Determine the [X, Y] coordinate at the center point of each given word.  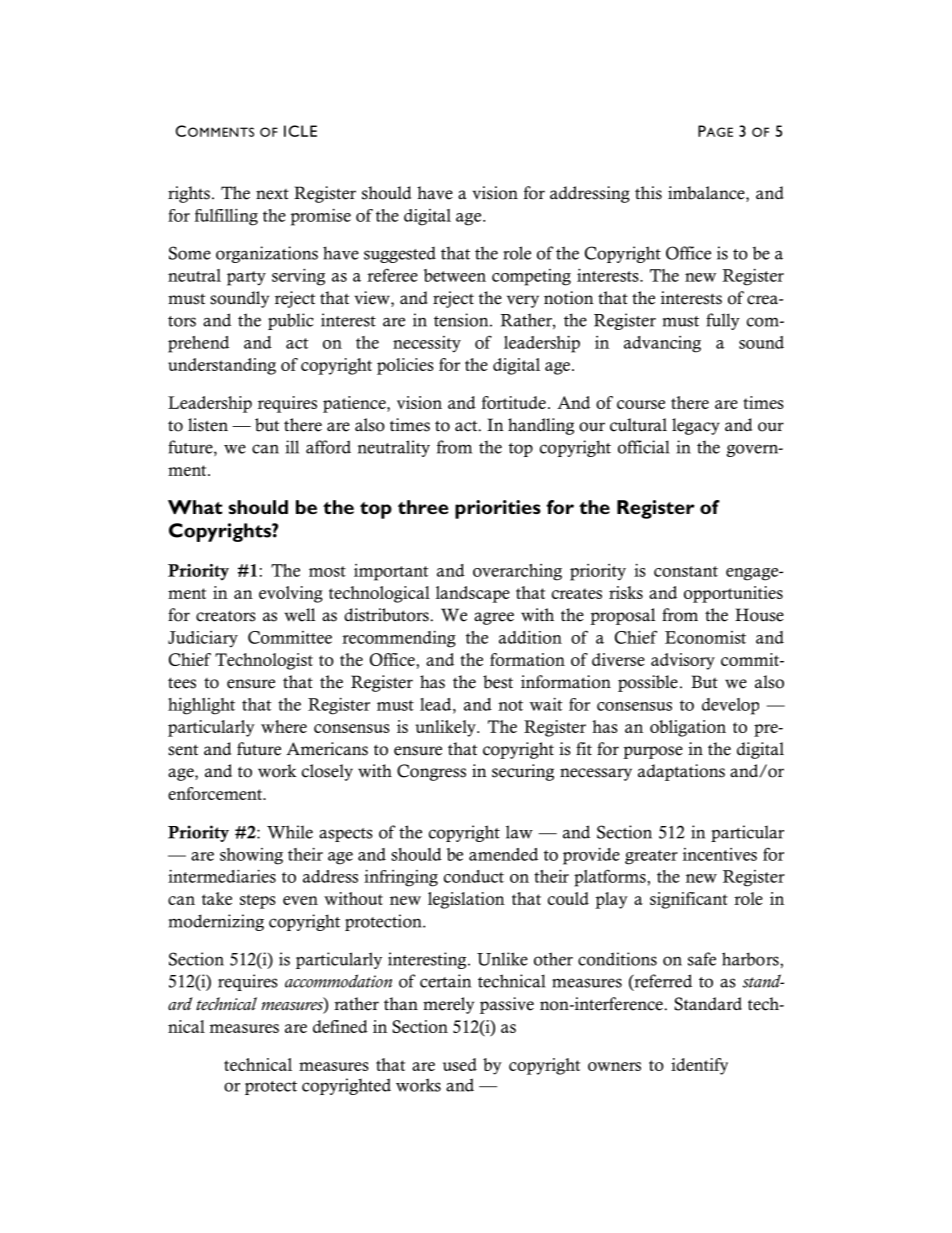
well [299, 615]
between [455, 275]
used [460, 1064]
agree [494, 618]
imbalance [707, 194]
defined [340, 1026]
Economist [705, 637]
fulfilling [226, 217]
